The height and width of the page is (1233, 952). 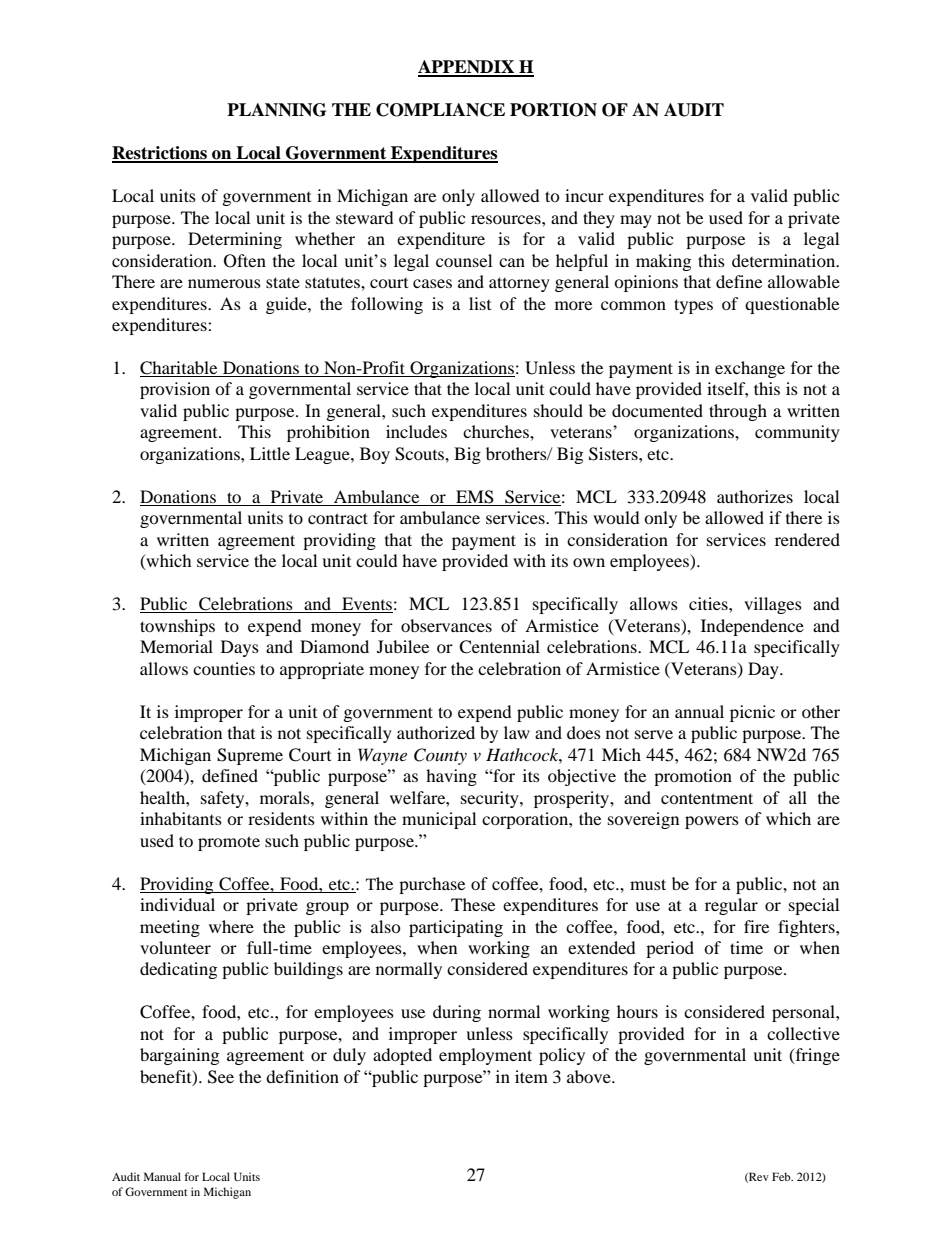 I want to click on PLANNING, so click(x=276, y=110).
